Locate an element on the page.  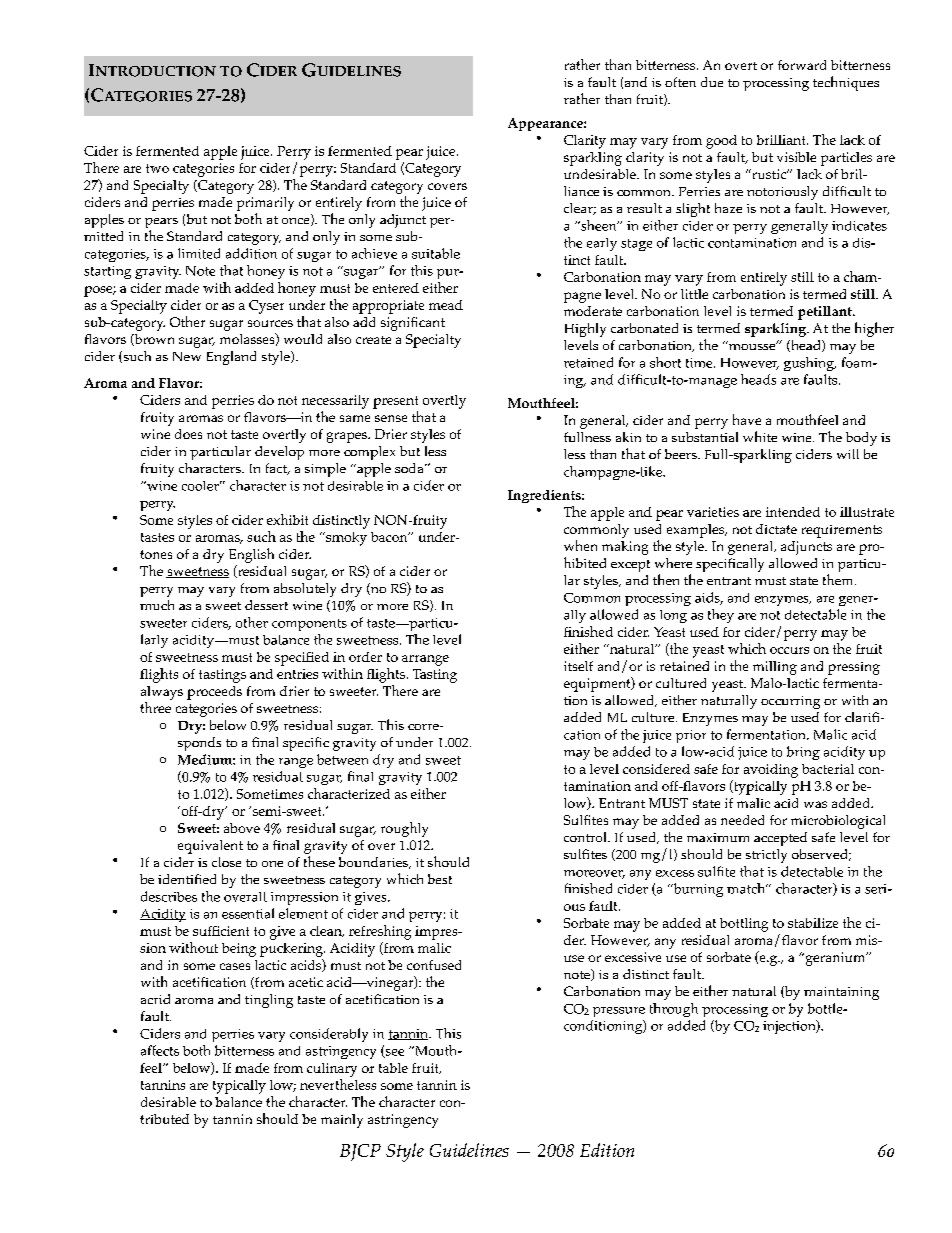
mead is located at coordinates (446, 305).
